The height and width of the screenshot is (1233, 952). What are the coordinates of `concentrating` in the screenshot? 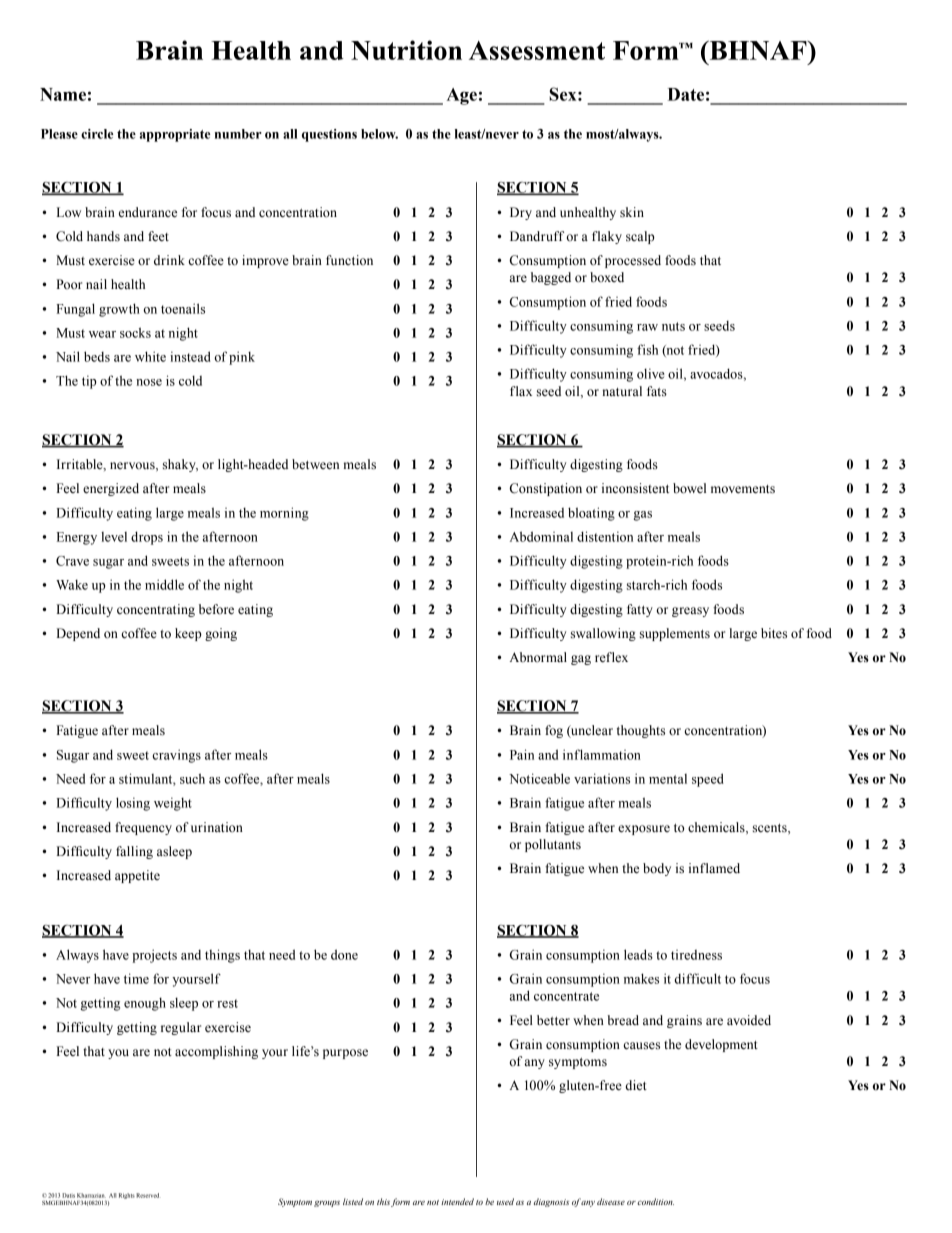 It's located at (156, 610).
